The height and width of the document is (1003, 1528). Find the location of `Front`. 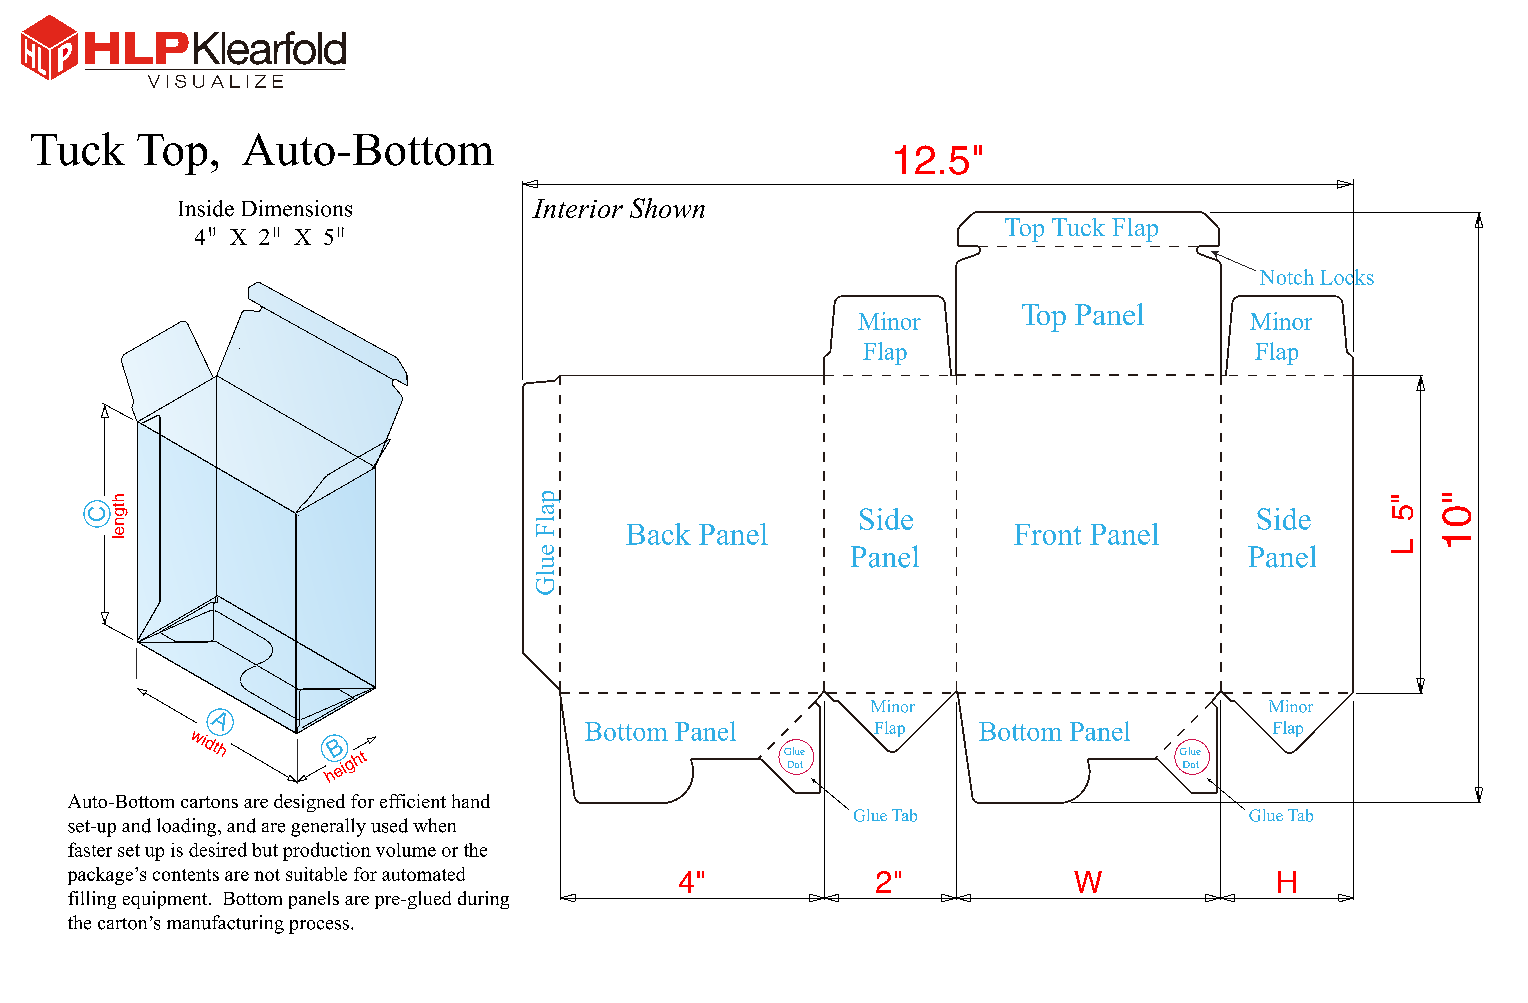

Front is located at coordinates (1047, 534).
